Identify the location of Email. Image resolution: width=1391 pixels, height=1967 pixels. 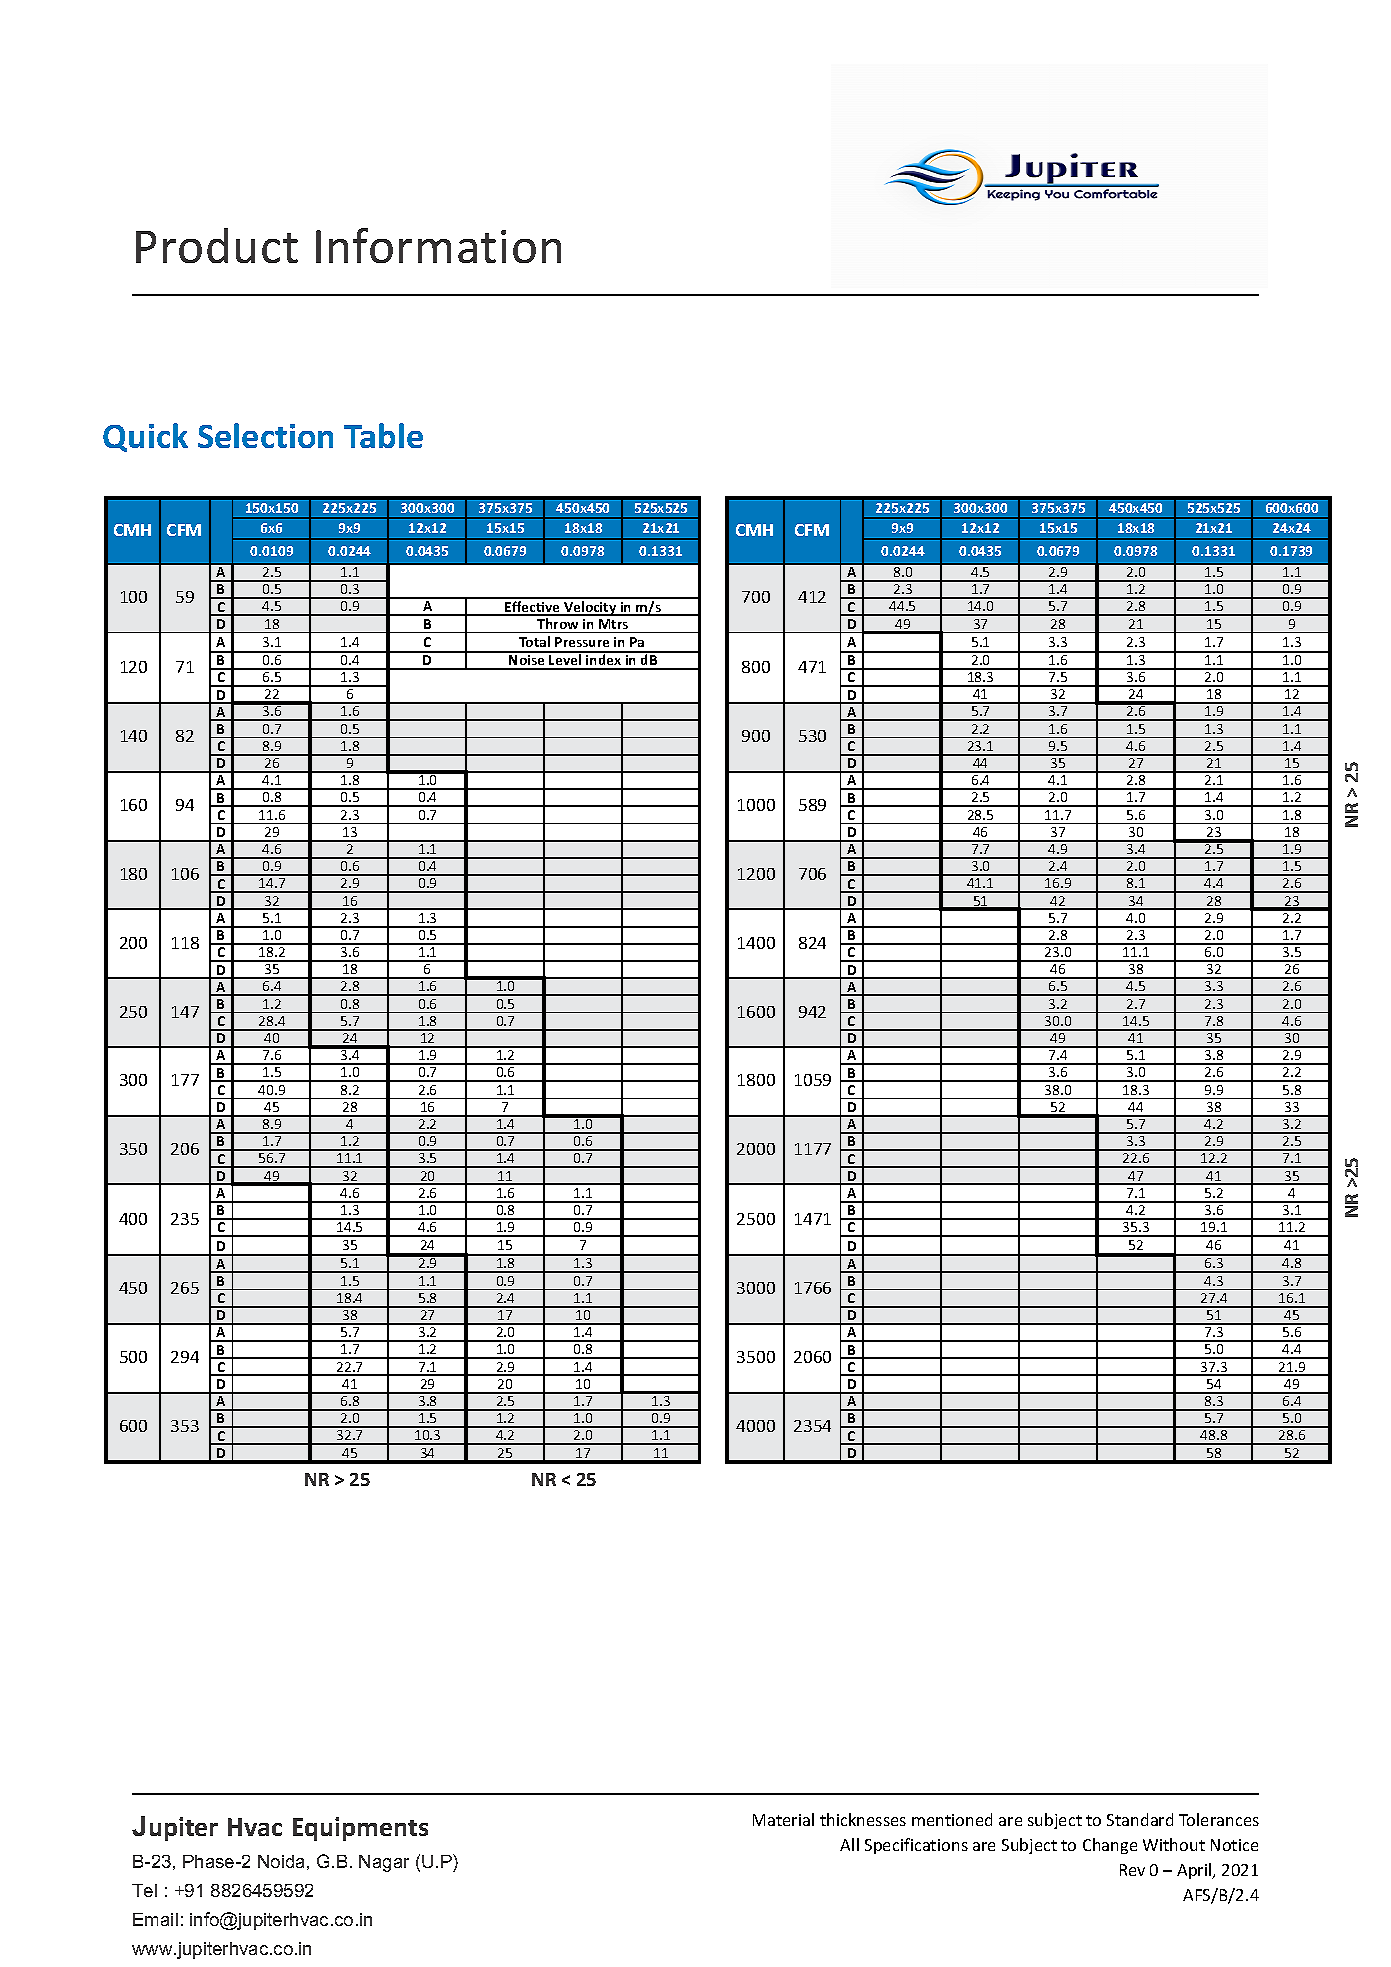
(155, 1919).
